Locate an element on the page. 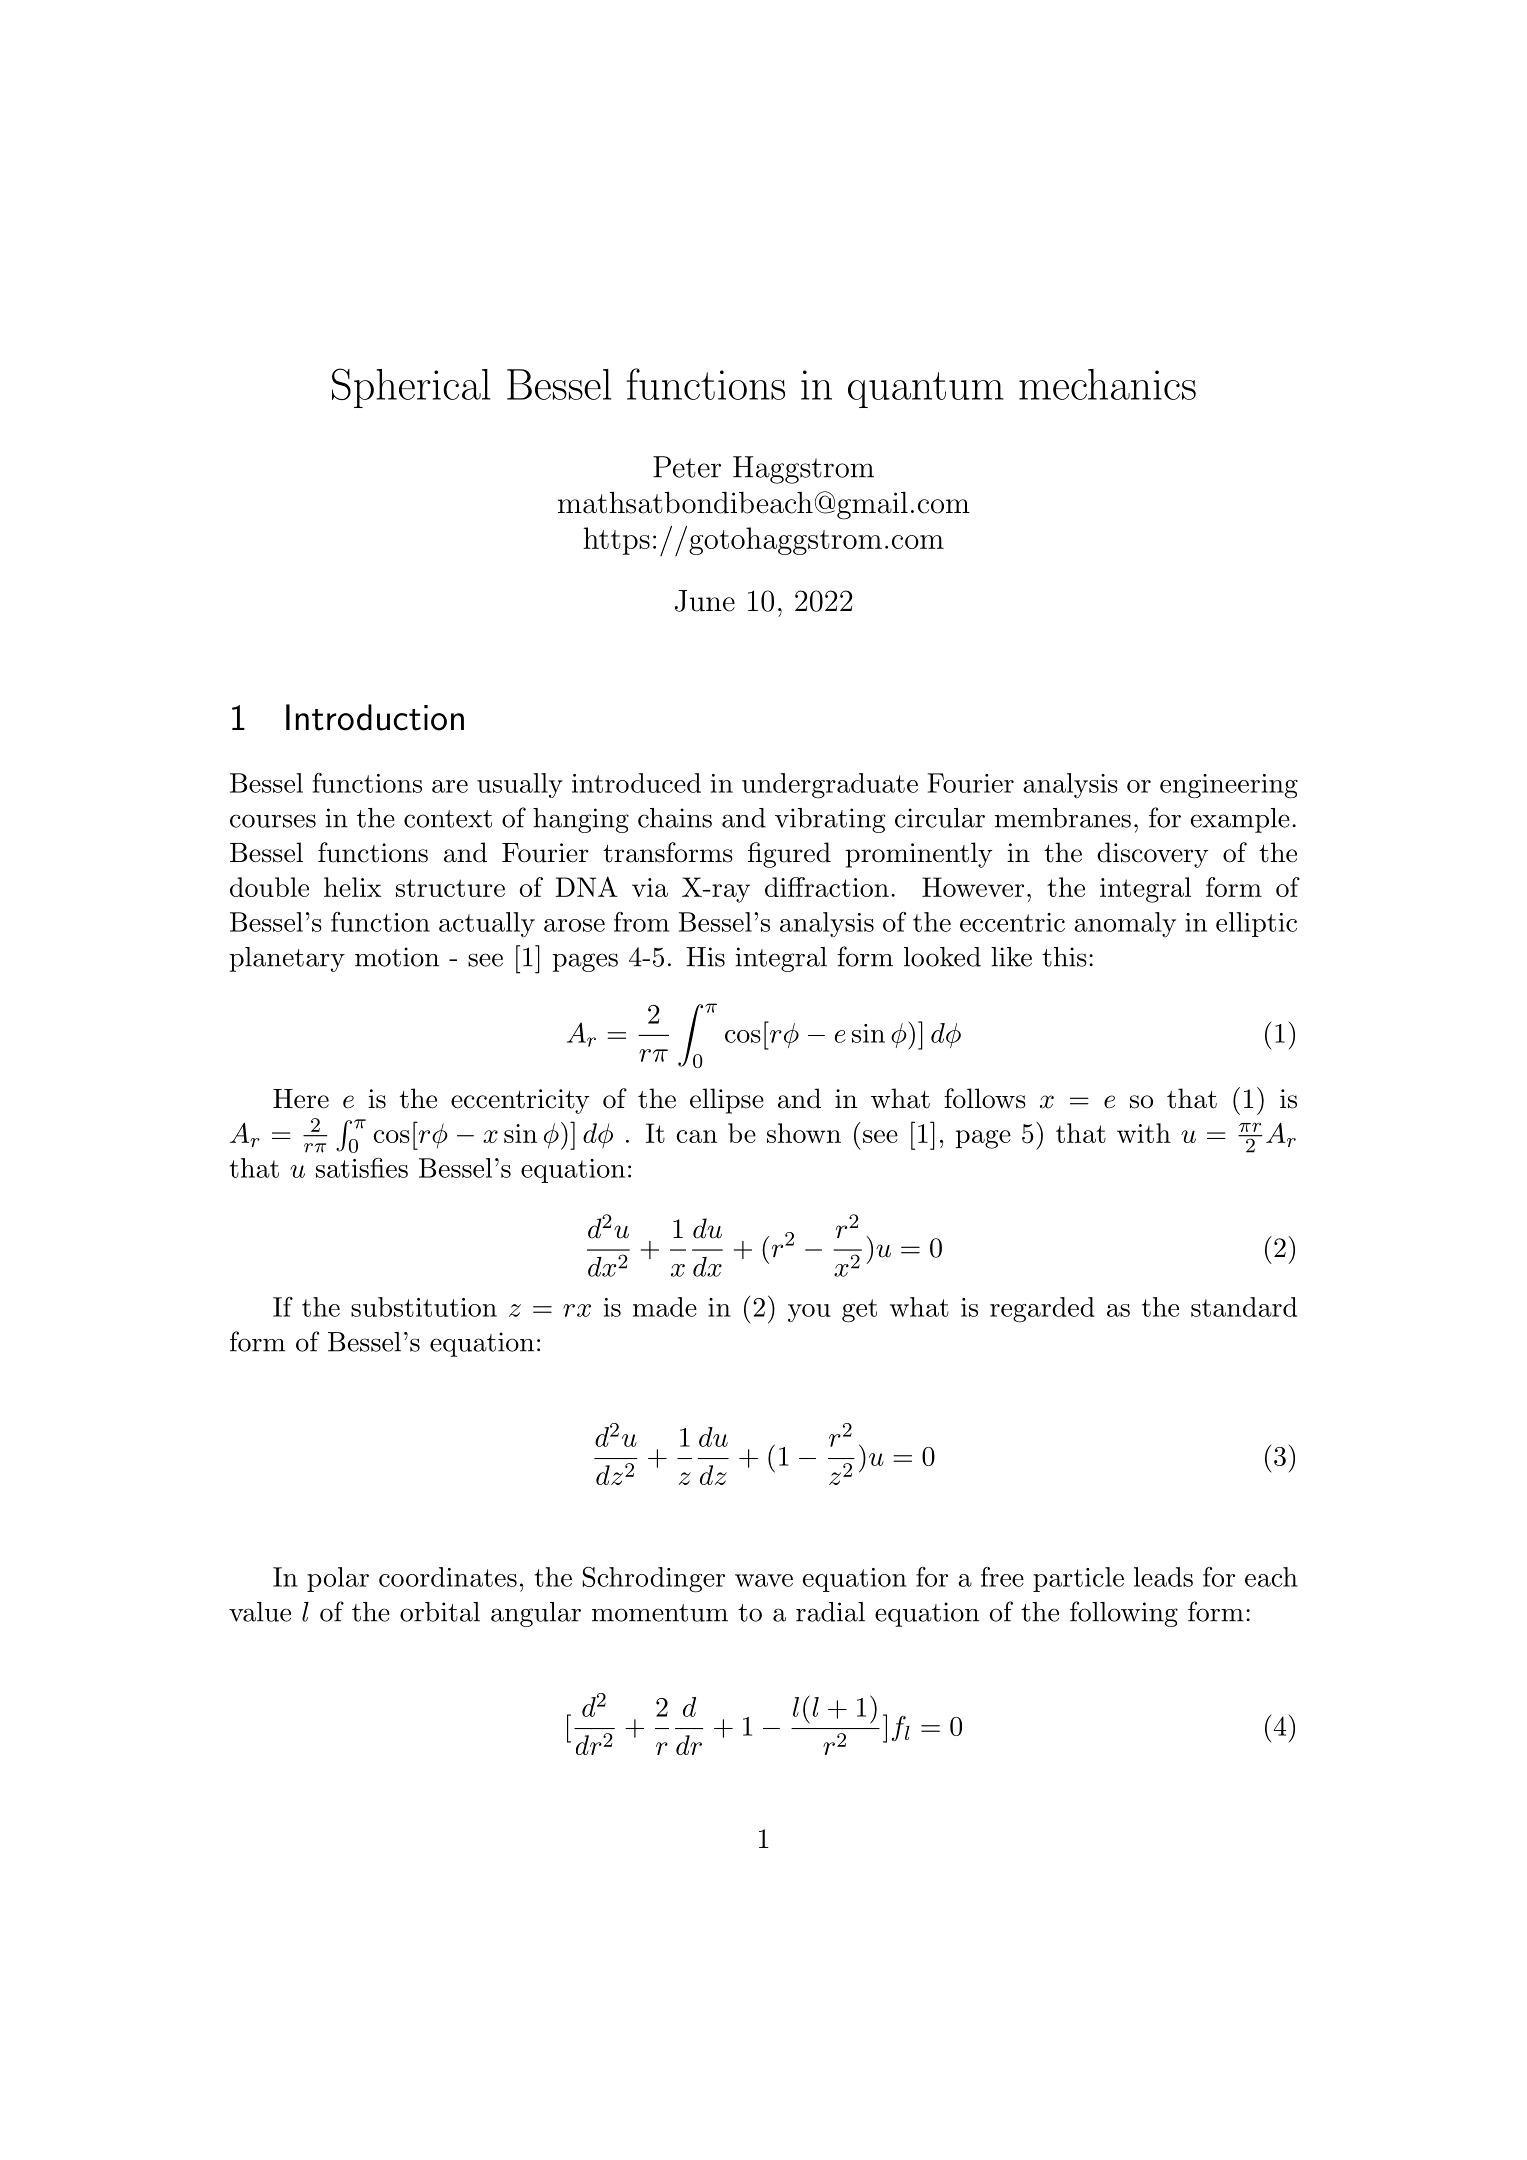  undergraduate is located at coordinates (830, 786).
